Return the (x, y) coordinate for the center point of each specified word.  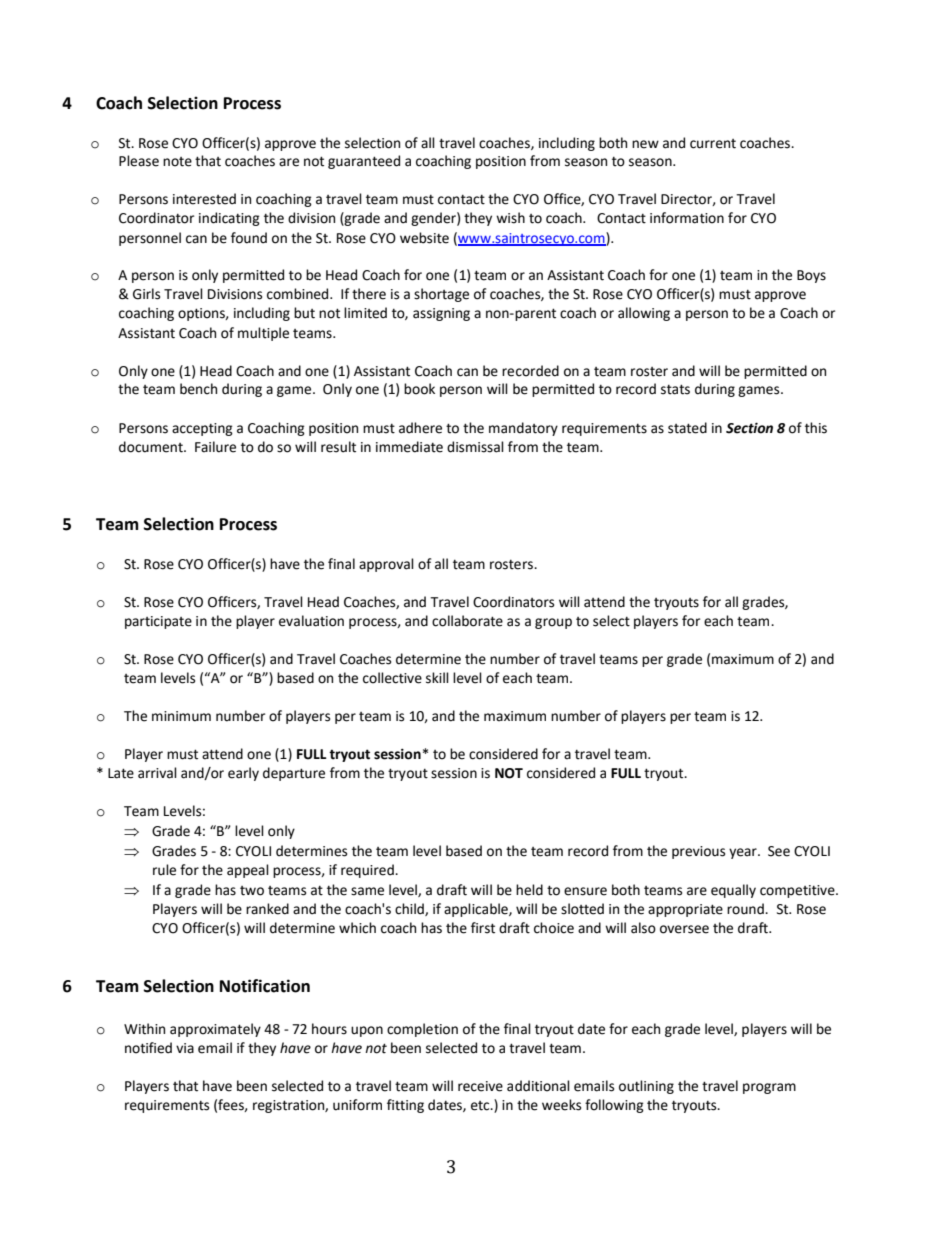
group (553, 623)
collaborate (467, 621)
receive (480, 1086)
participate (158, 622)
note (177, 162)
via (185, 1048)
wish (510, 218)
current (713, 144)
